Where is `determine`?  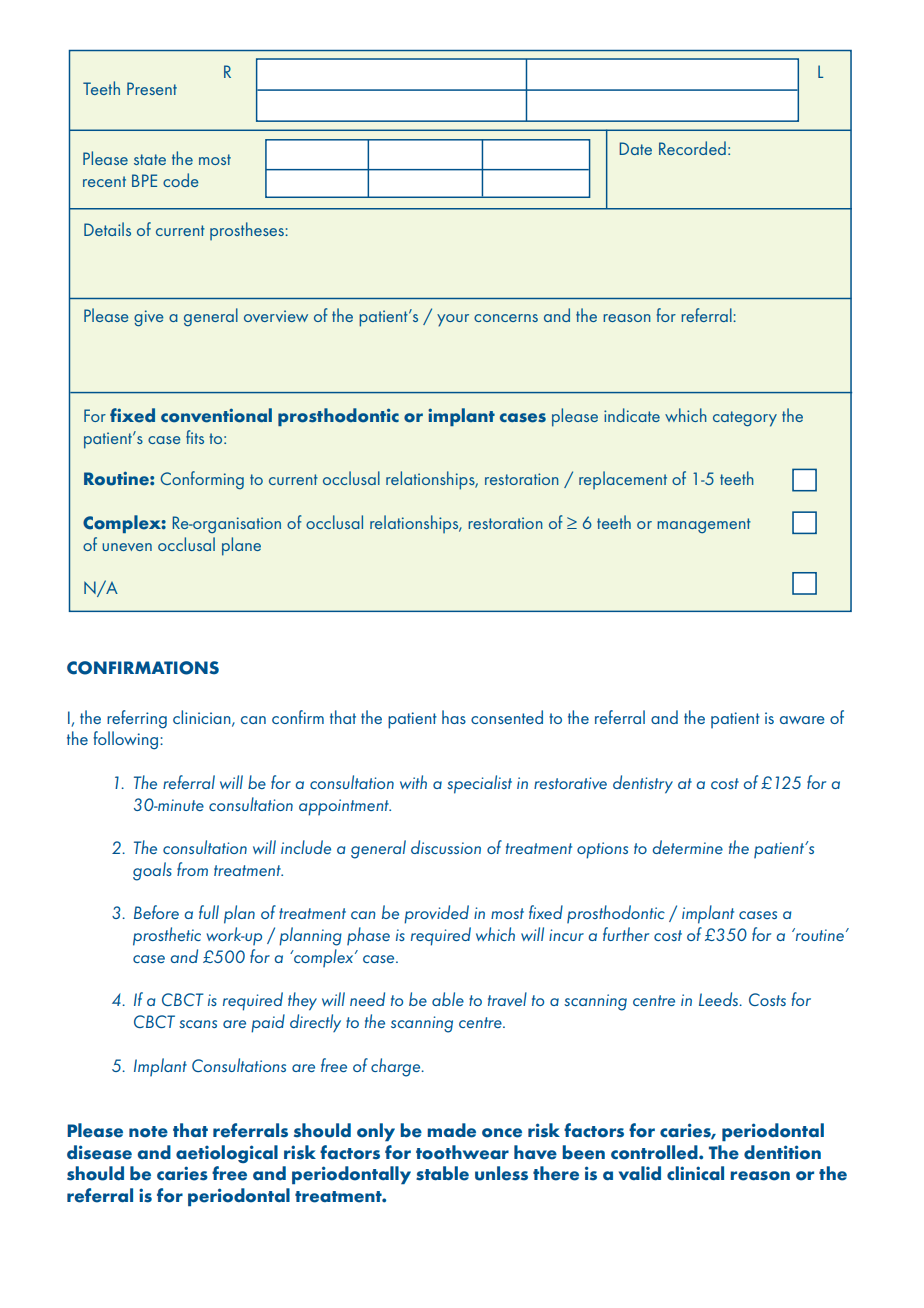
determine is located at coordinates (688, 847).
